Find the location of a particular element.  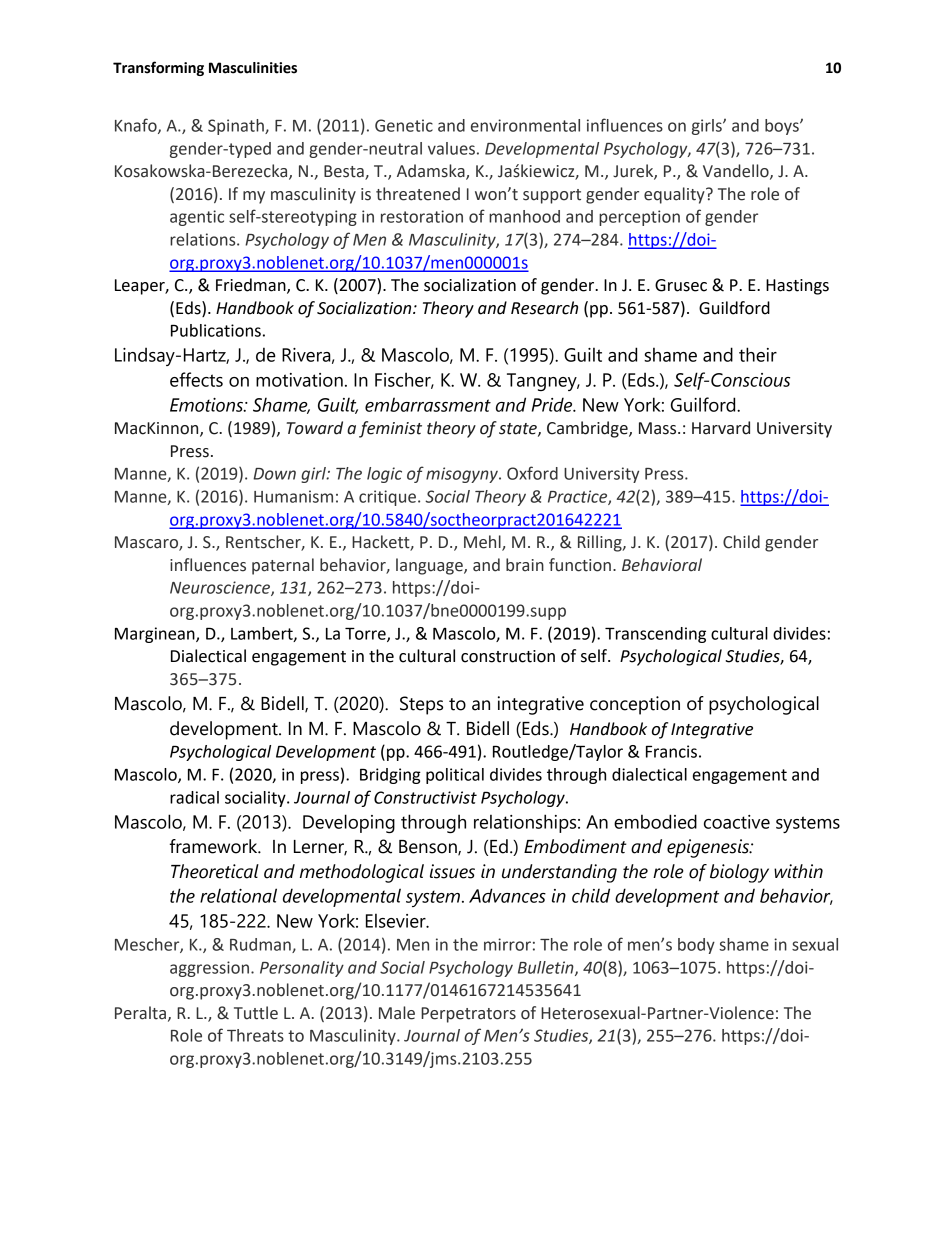

Tuttle is located at coordinates (256, 1013).
